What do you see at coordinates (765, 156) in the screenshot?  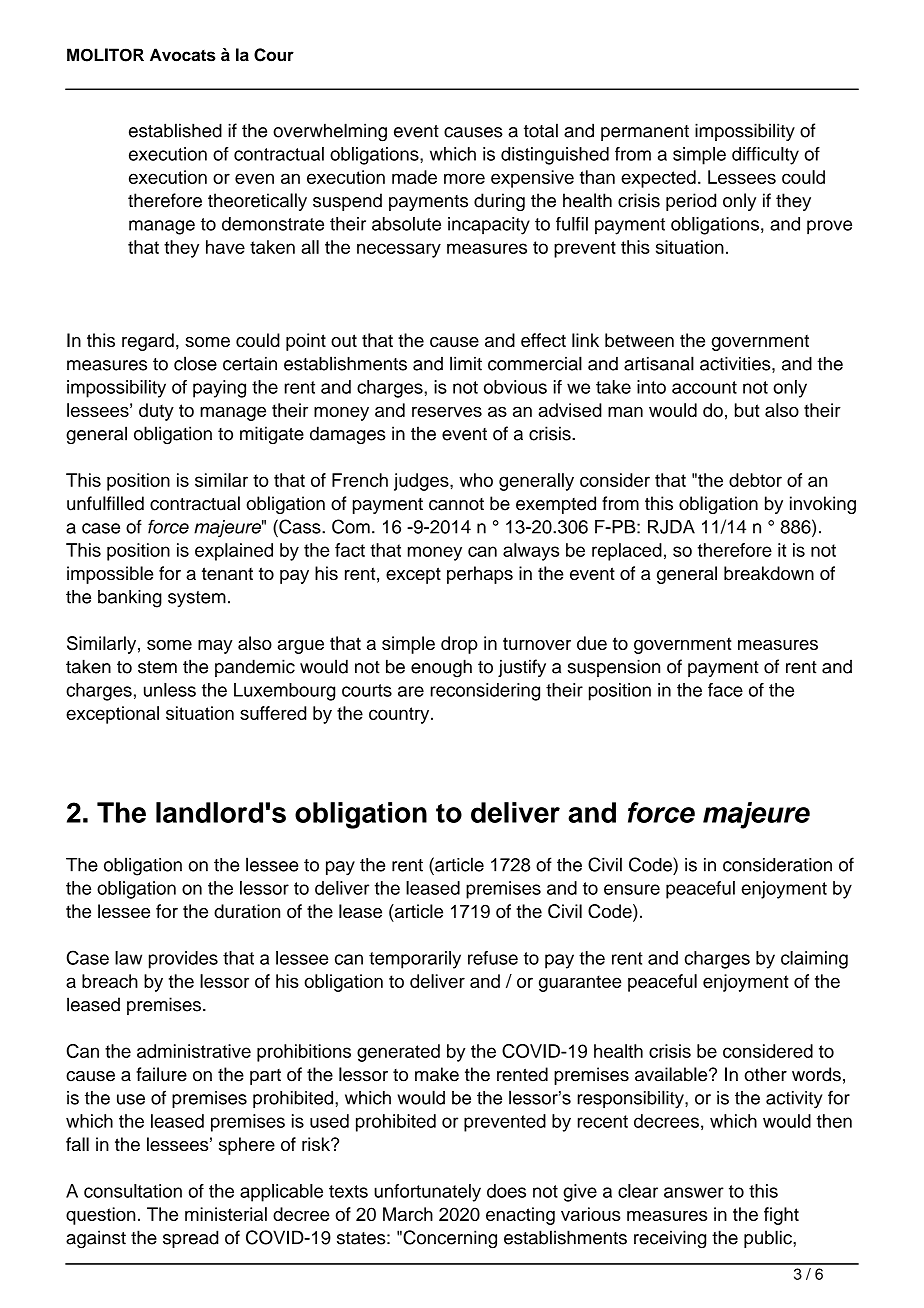 I see `difficulty` at bounding box center [765, 156].
